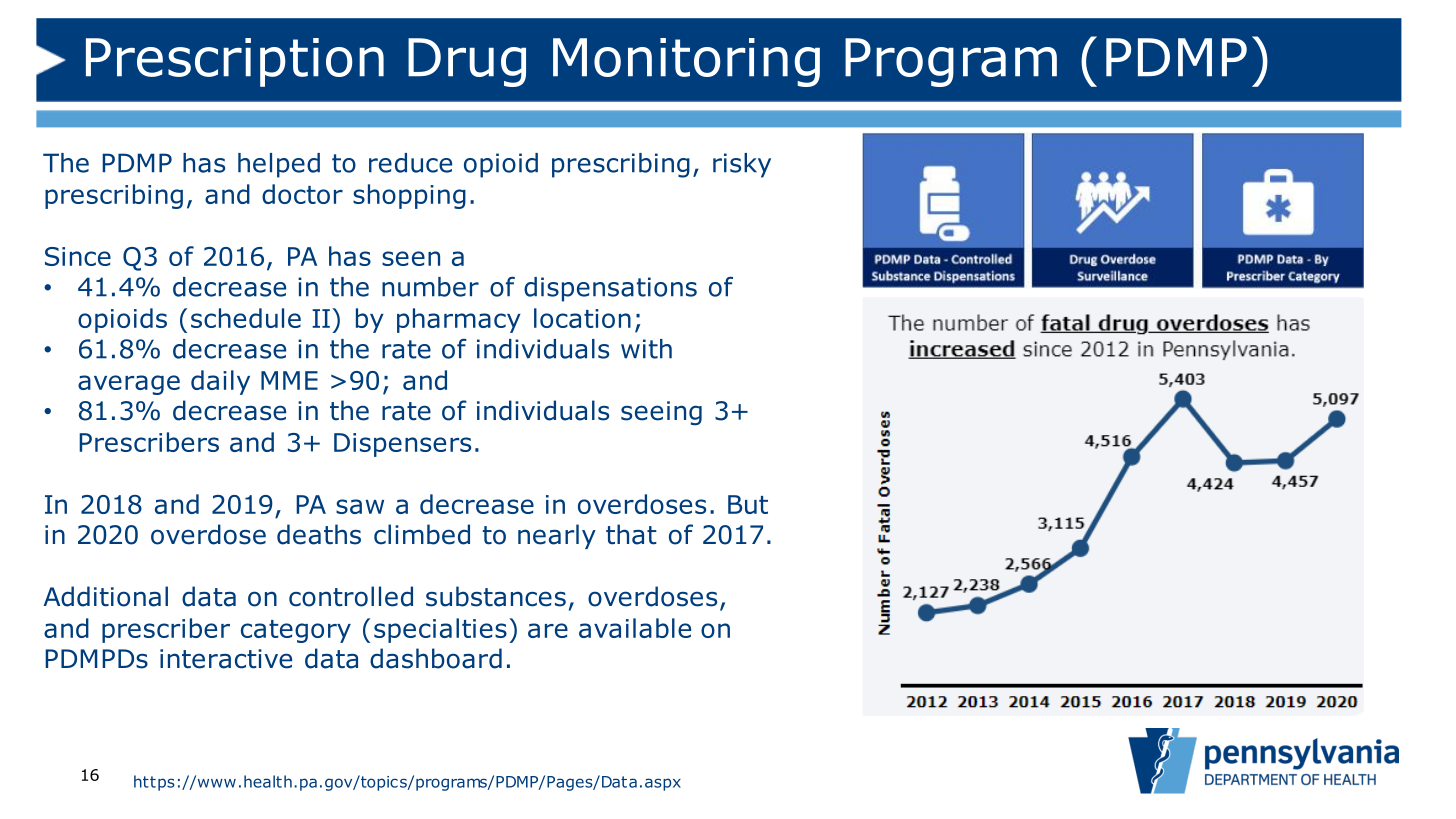 This screenshot has height=819, width=1456. Describe the element at coordinates (440, 630) in the screenshot. I see `specialties` at that location.
